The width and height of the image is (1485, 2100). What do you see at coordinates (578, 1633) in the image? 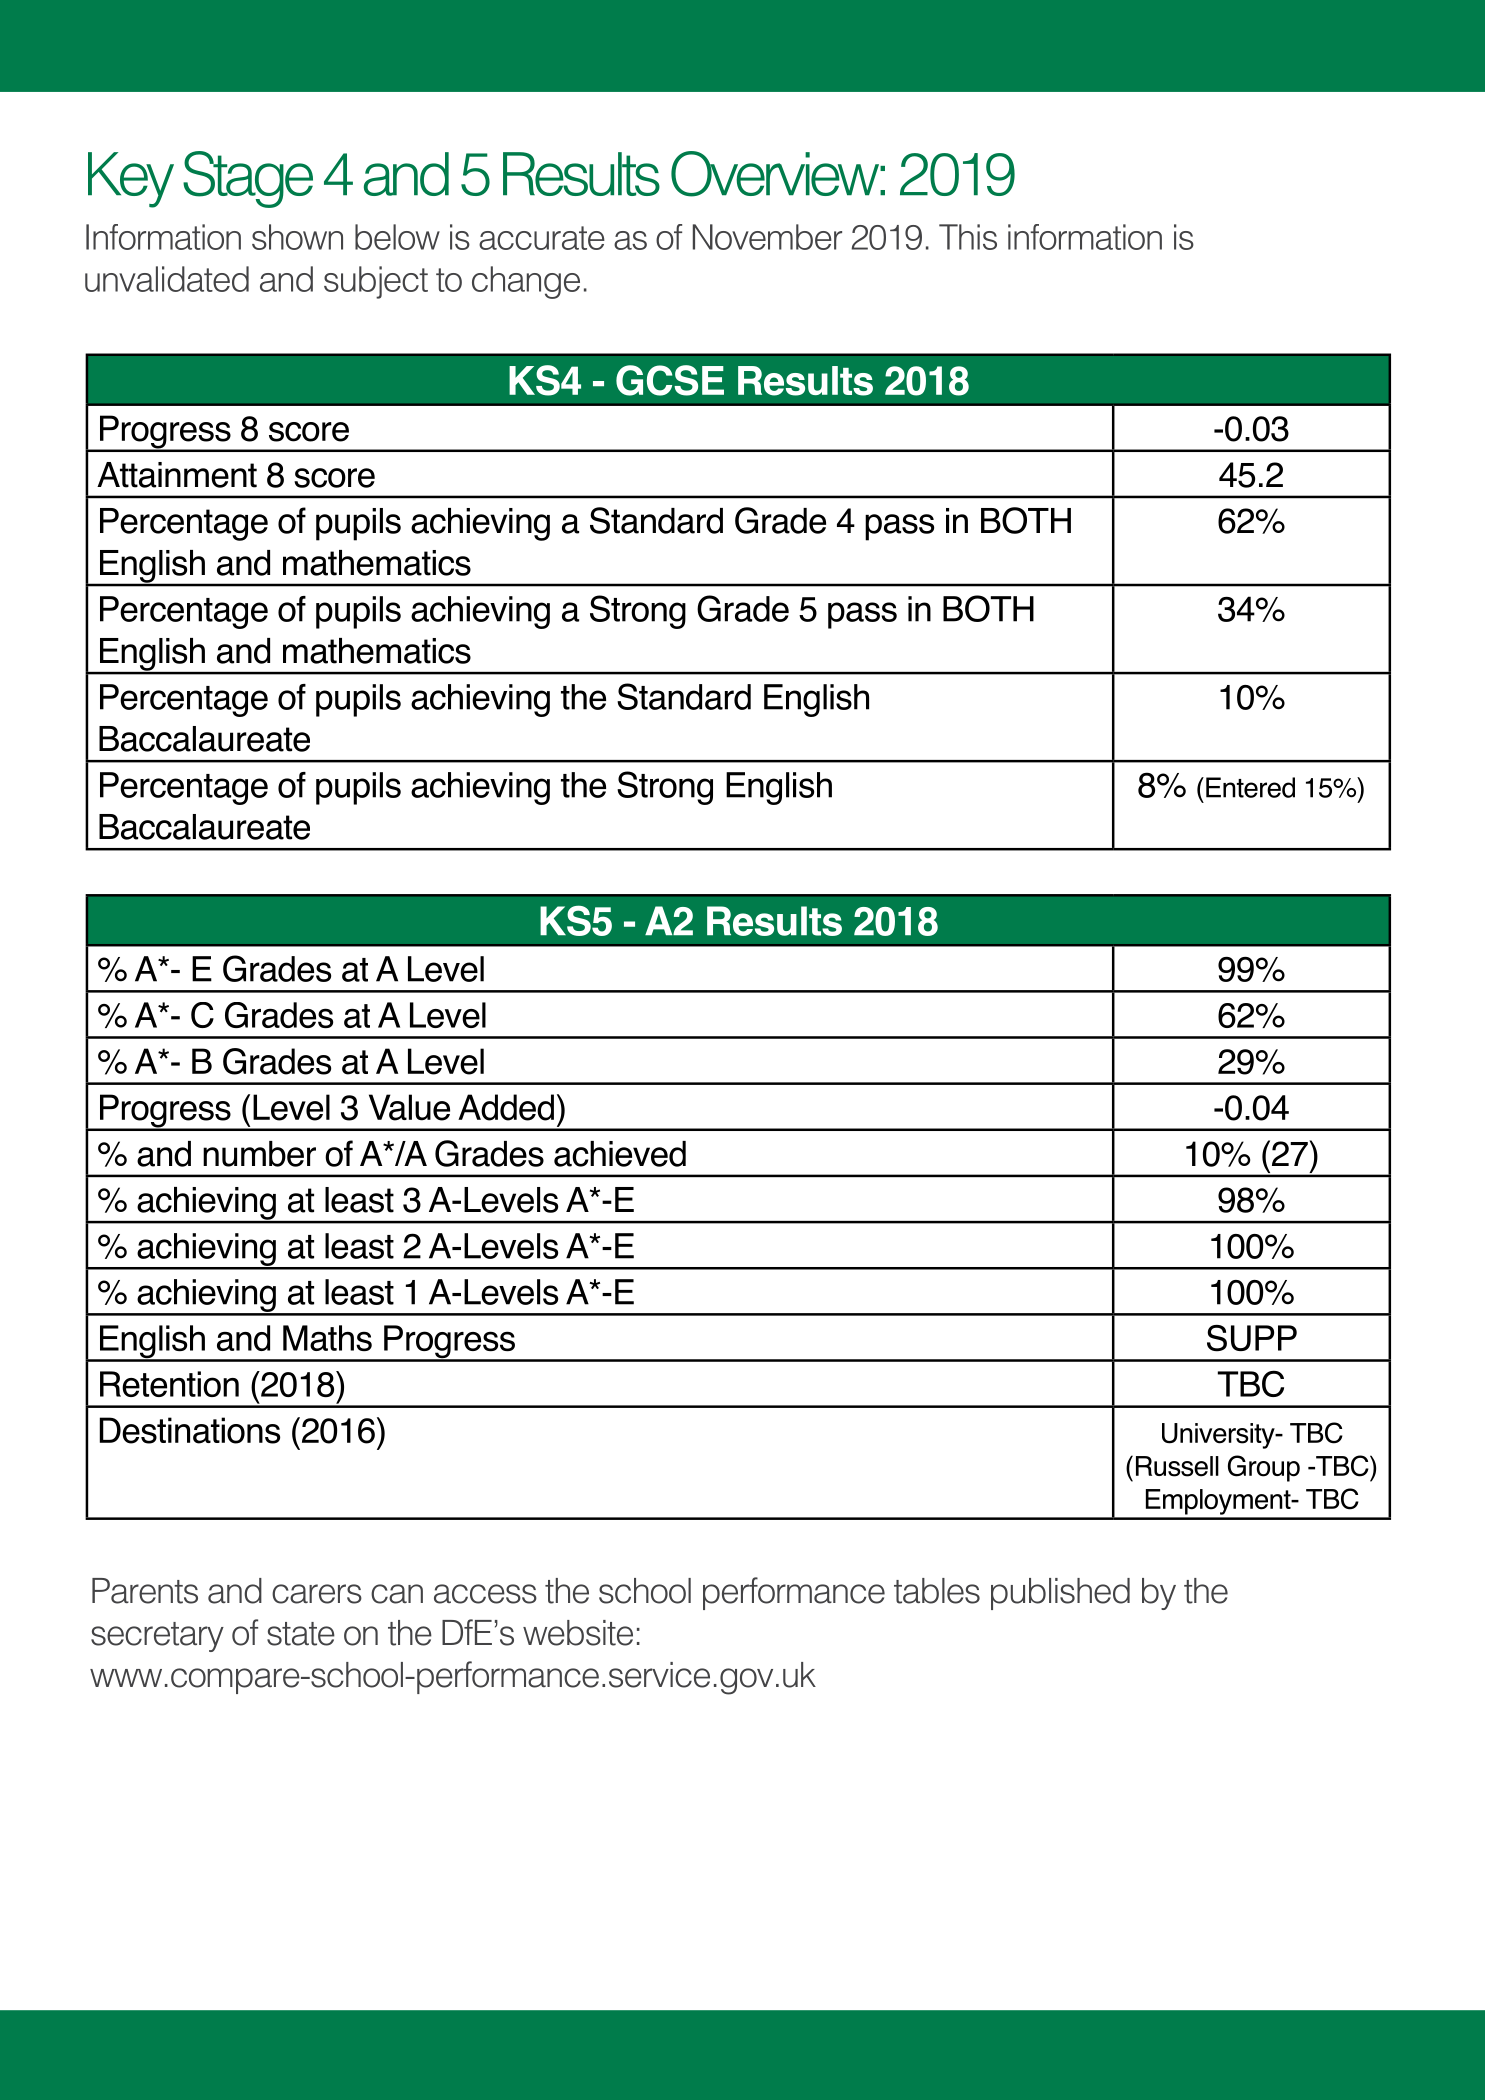
I see `website` at bounding box center [578, 1633].
